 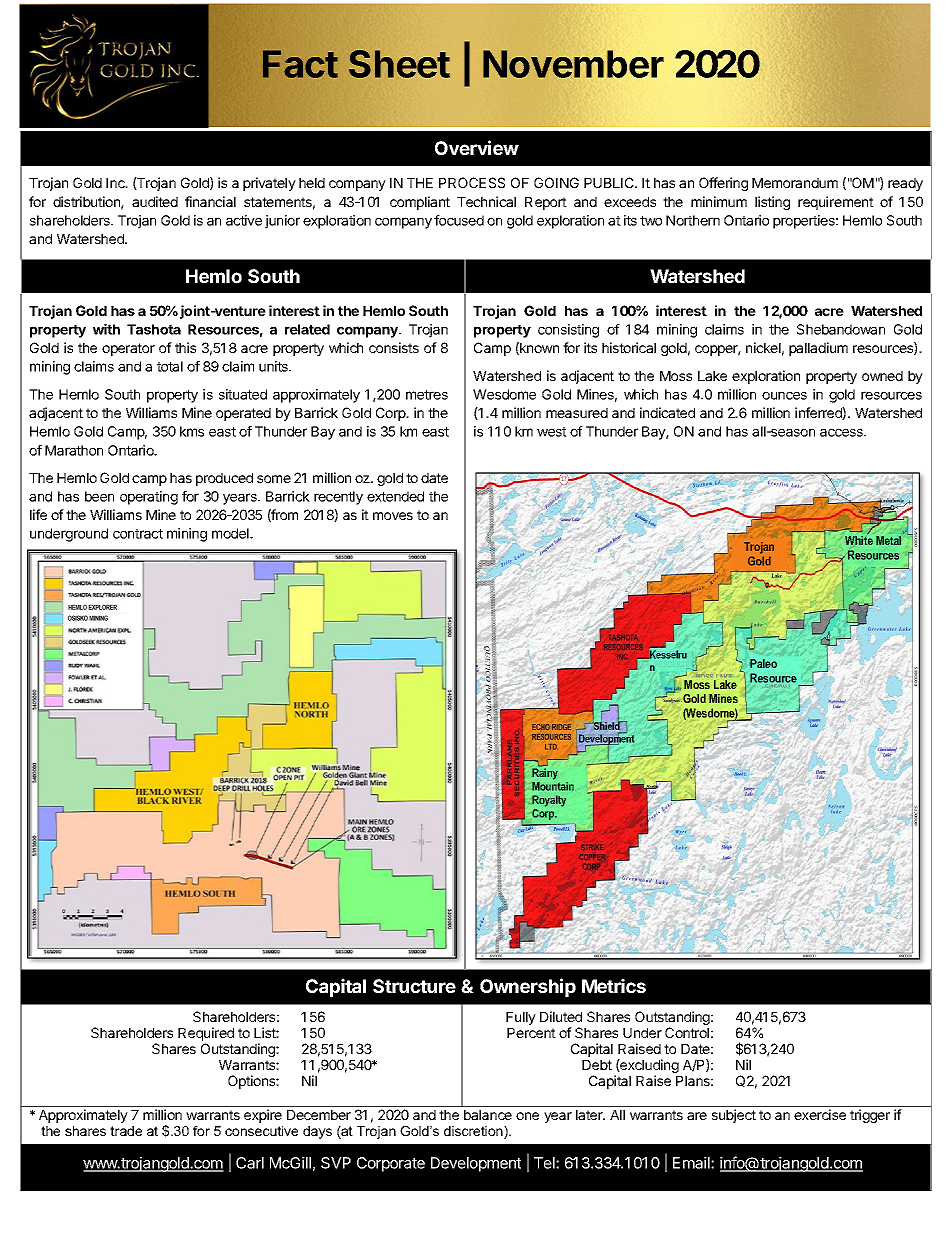 I want to click on Overview, so click(x=477, y=147).
